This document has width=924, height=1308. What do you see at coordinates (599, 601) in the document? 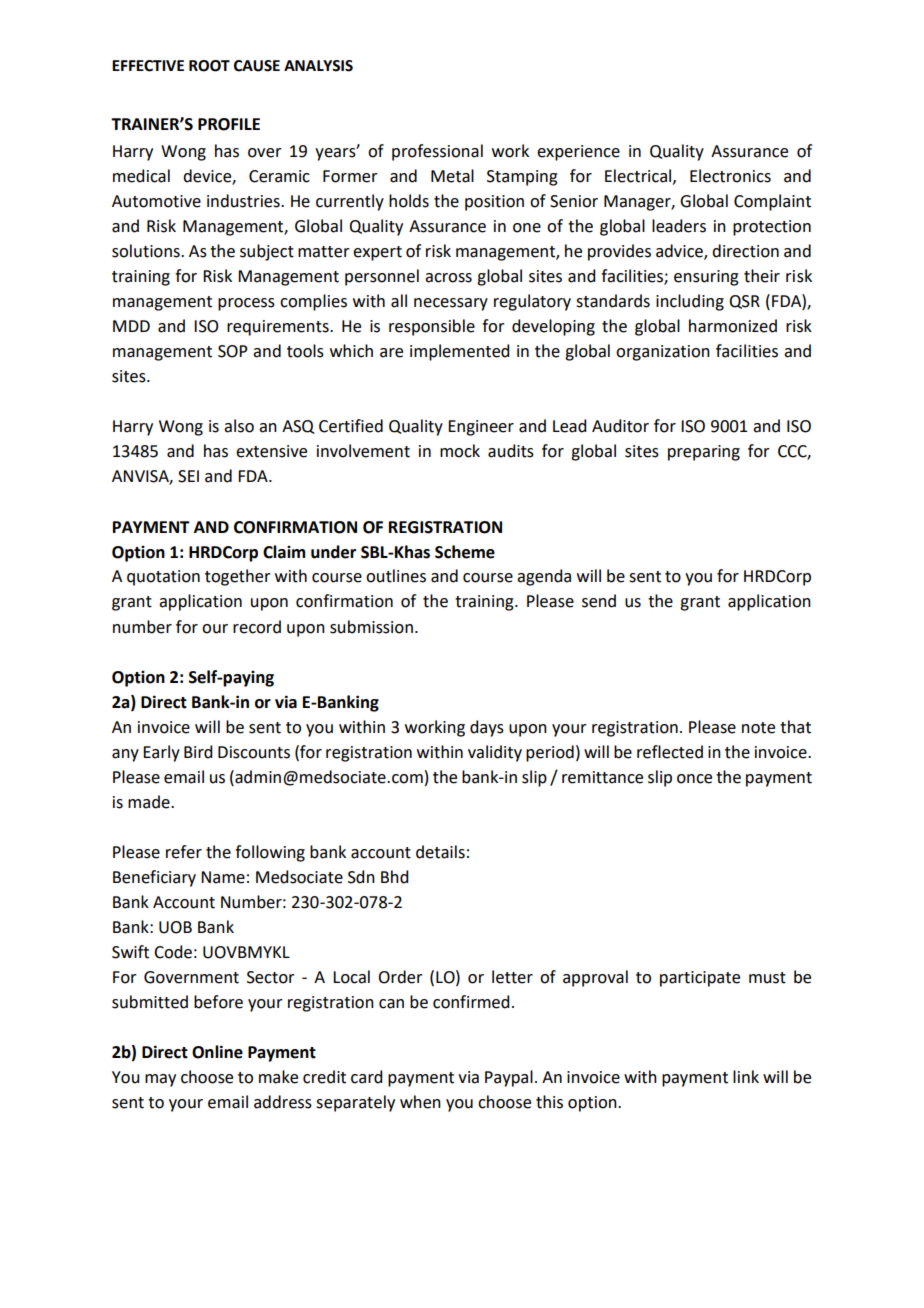
I see `send` at bounding box center [599, 601].
